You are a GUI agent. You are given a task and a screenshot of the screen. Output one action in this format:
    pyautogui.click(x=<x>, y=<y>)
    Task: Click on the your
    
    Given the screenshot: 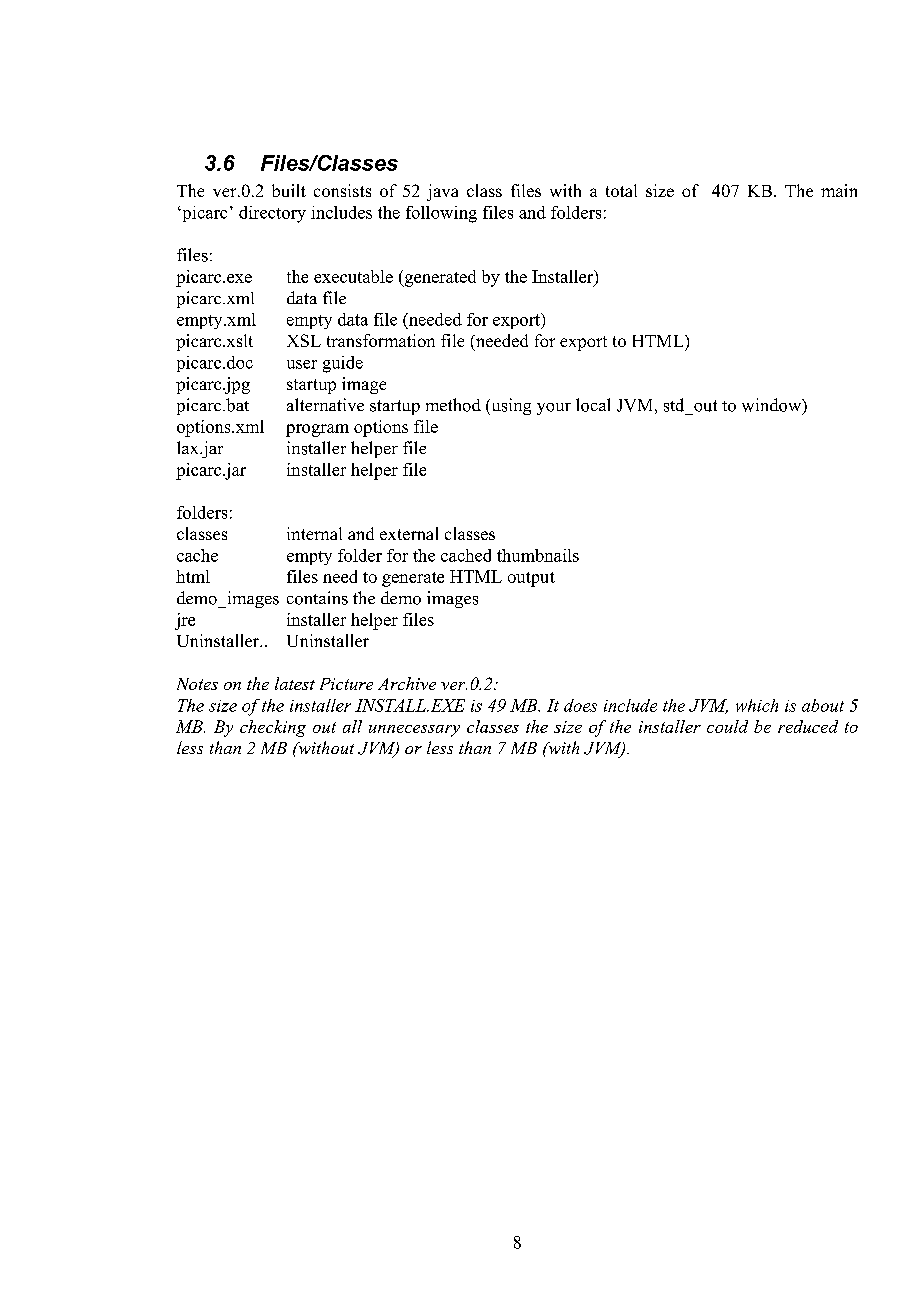 What is the action you would take?
    pyautogui.click(x=554, y=409)
